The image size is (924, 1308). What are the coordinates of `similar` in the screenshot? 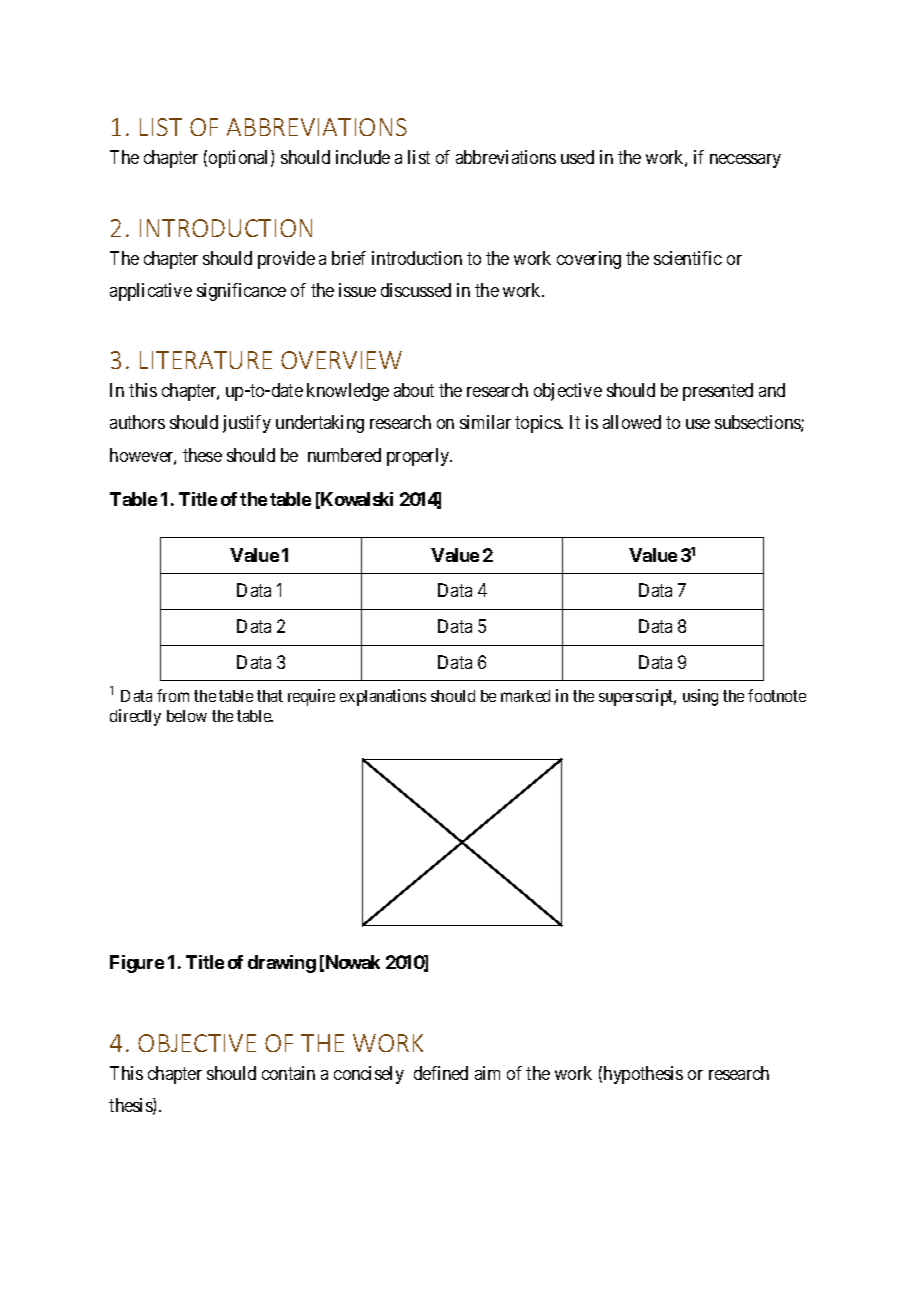 It's located at (485, 422).
